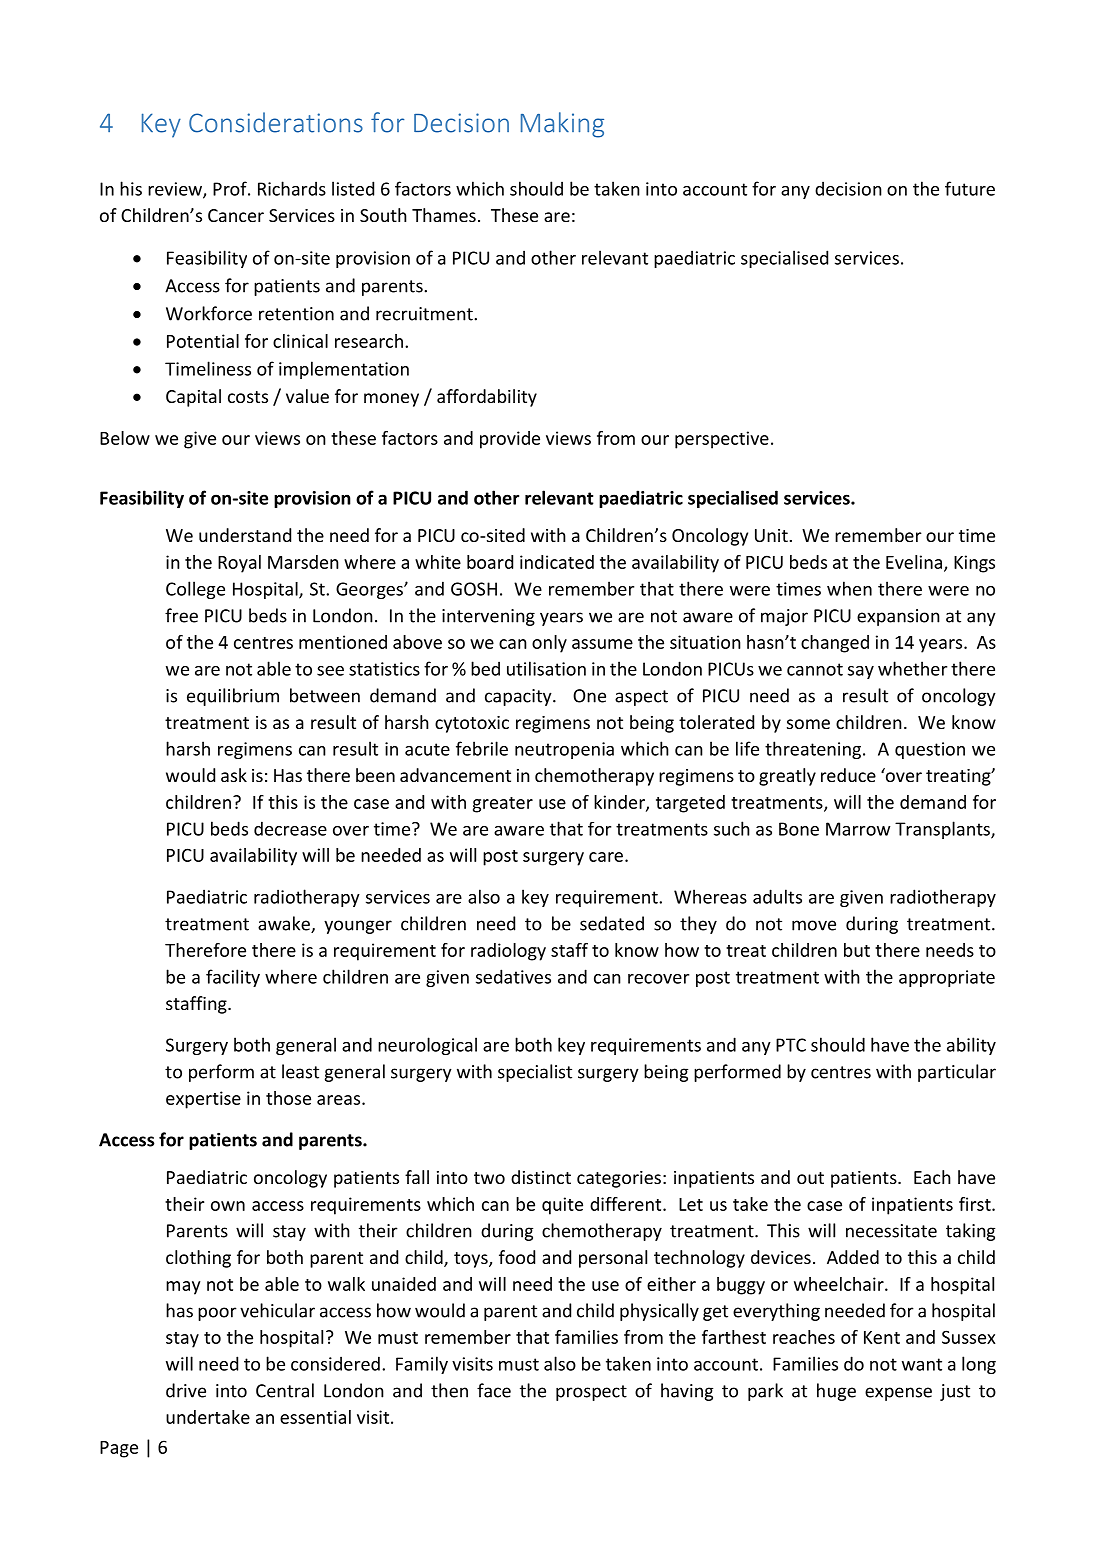 The image size is (1095, 1549). I want to click on Cancer, so click(236, 215).
